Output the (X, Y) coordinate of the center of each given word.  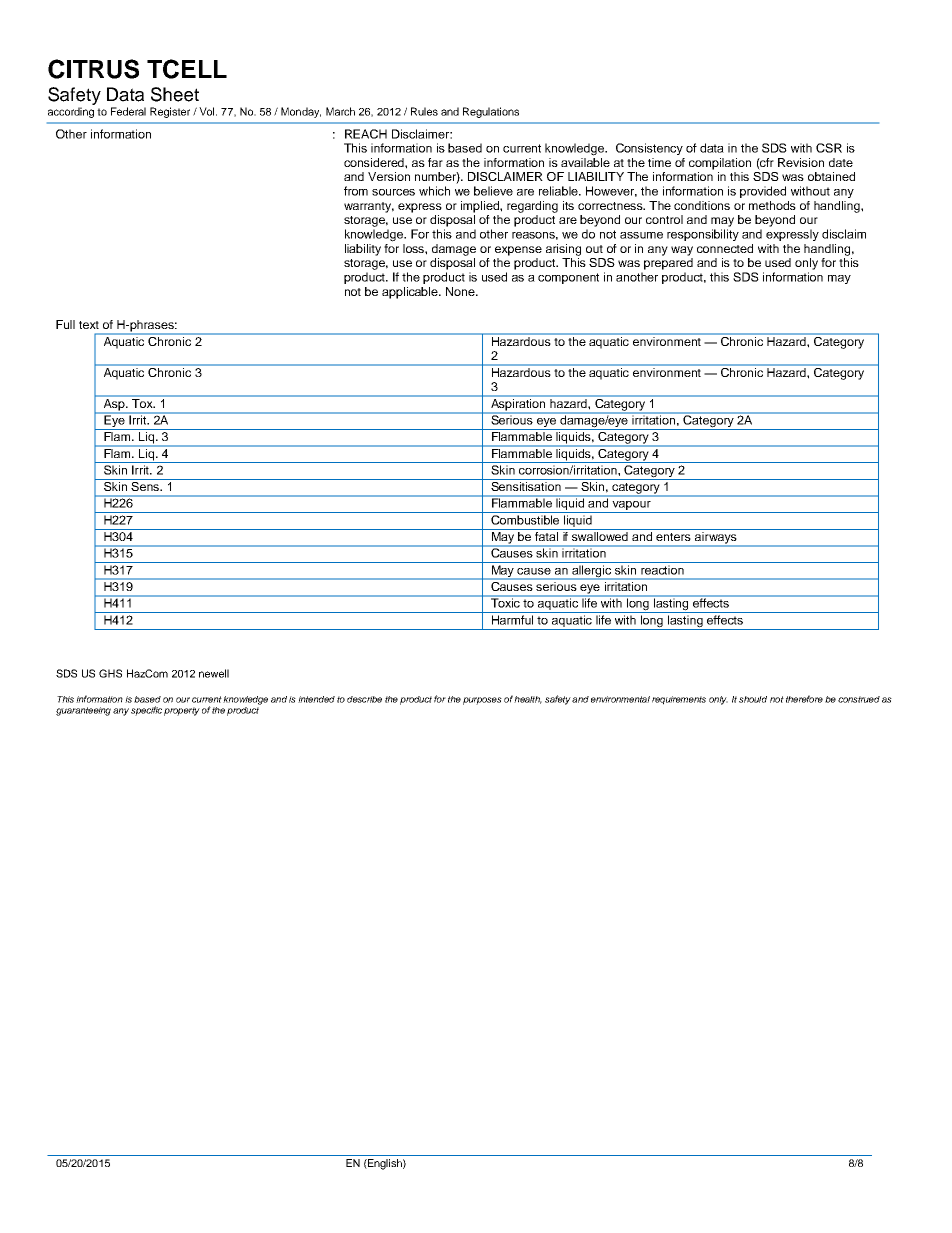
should (753, 699)
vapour (631, 507)
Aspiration (518, 405)
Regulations (491, 112)
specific (146, 711)
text (89, 325)
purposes (482, 701)
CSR (829, 148)
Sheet (175, 94)
